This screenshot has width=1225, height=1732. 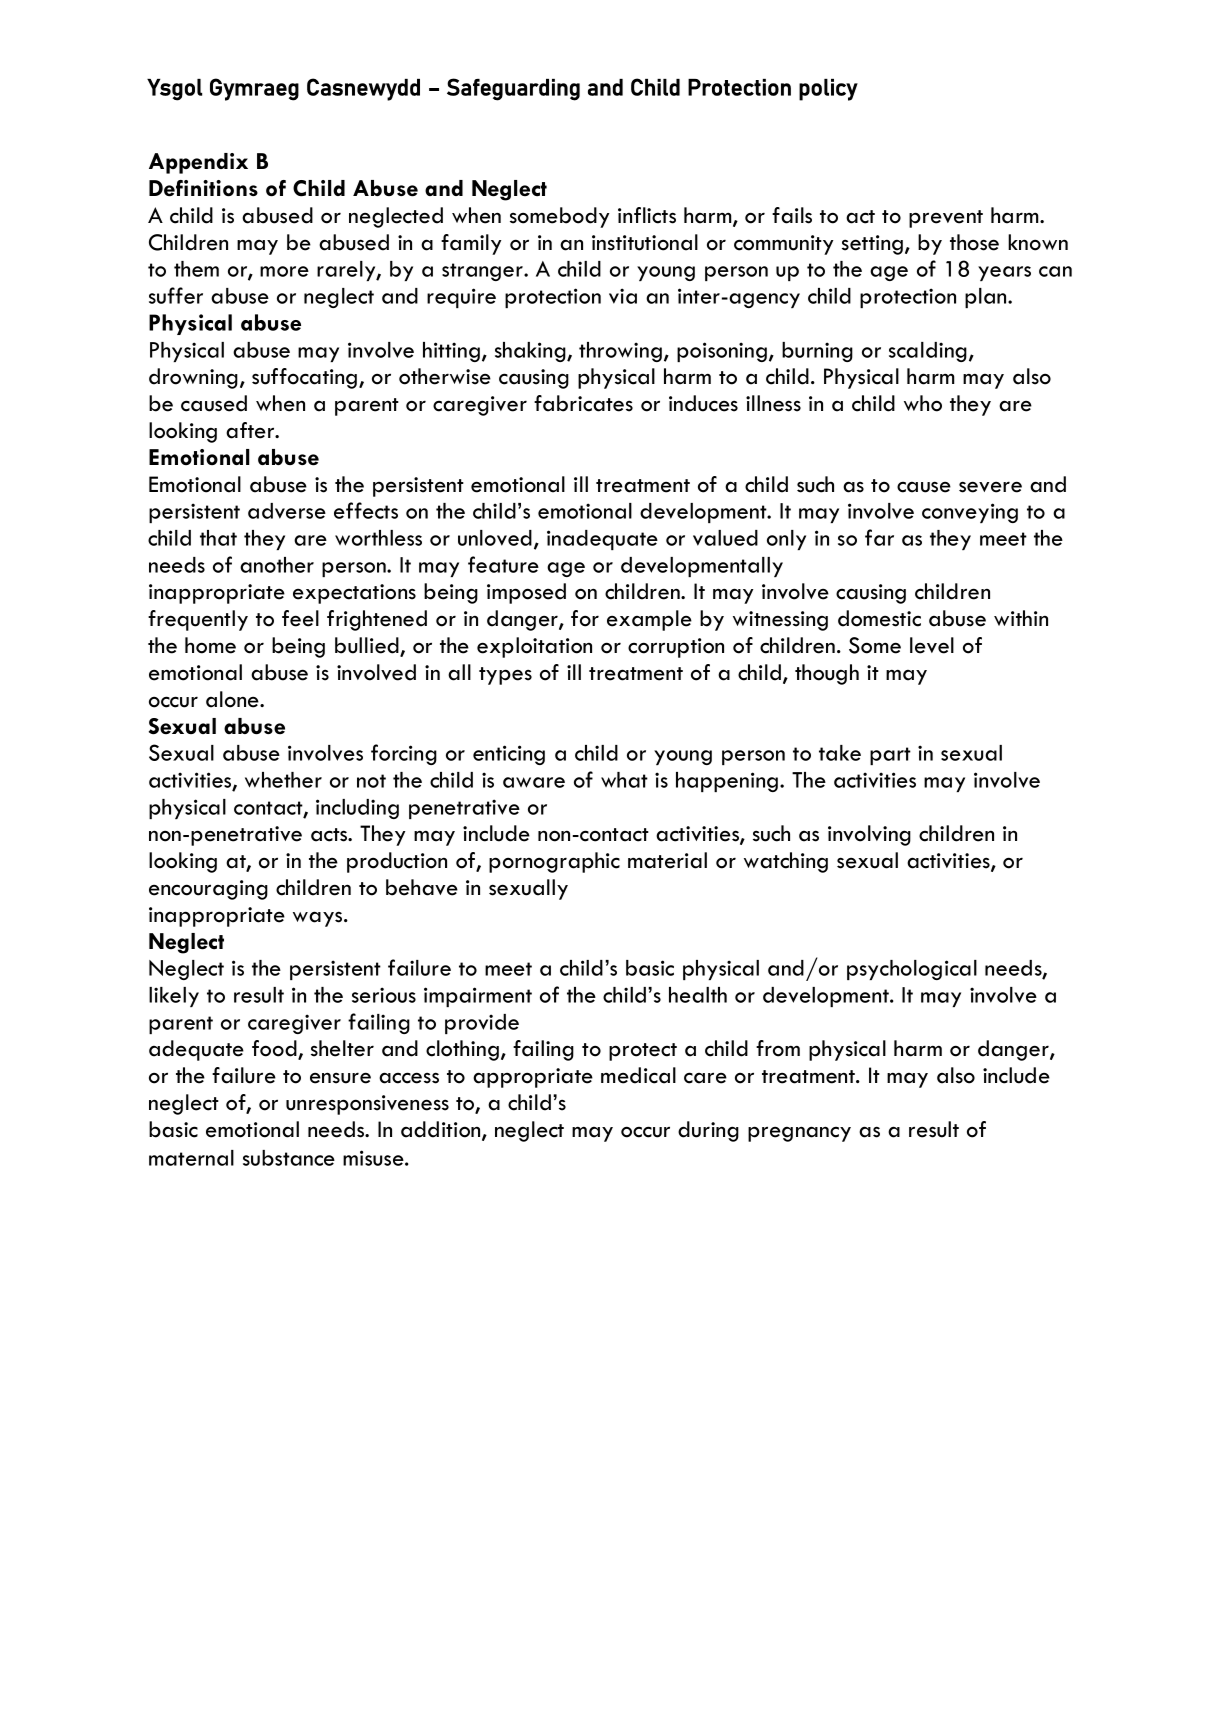 What do you see at coordinates (289, 1158) in the screenshot?
I see `substance` at bounding box center [289, 1158].
